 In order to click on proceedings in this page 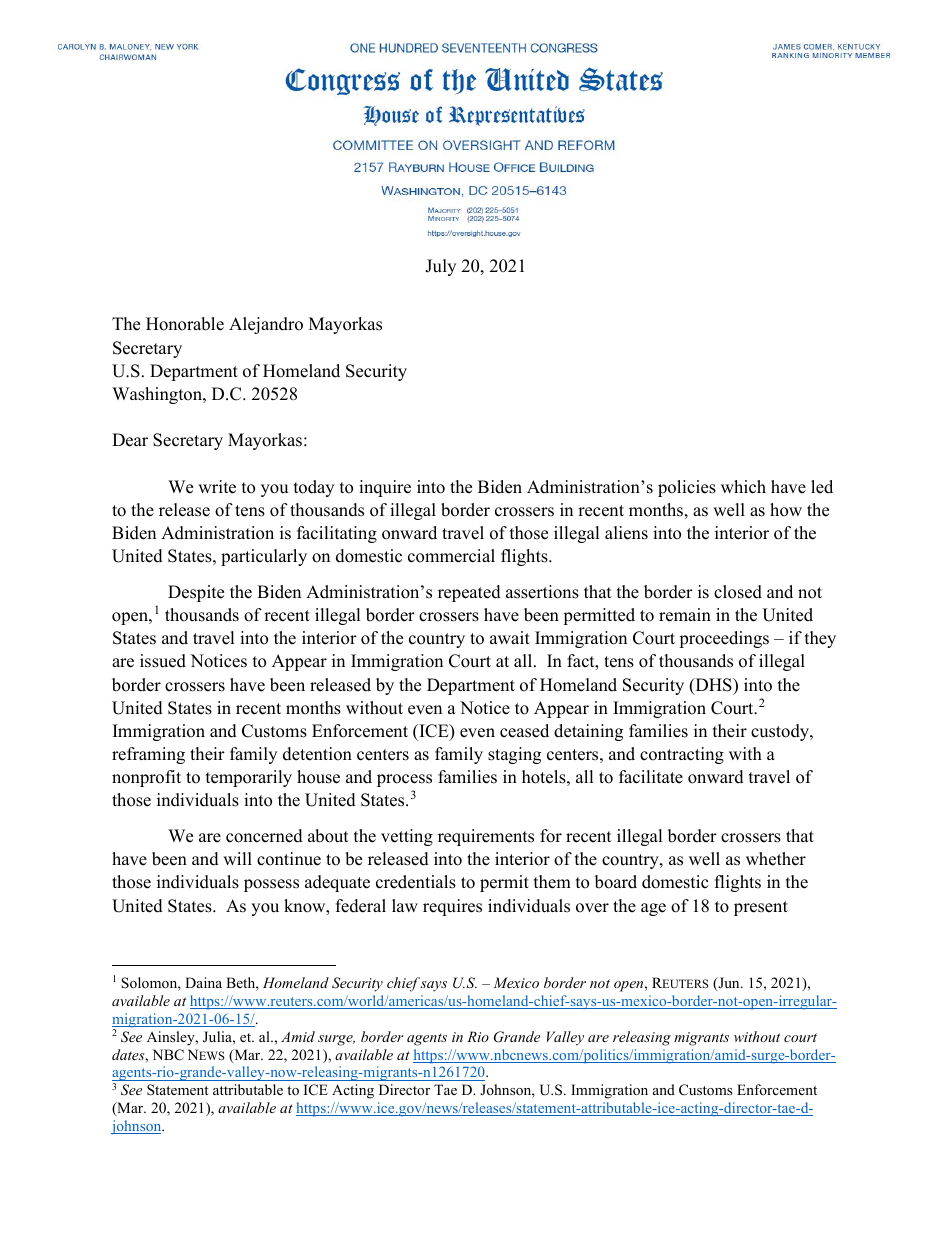, I will do `click(724, 639)`.
